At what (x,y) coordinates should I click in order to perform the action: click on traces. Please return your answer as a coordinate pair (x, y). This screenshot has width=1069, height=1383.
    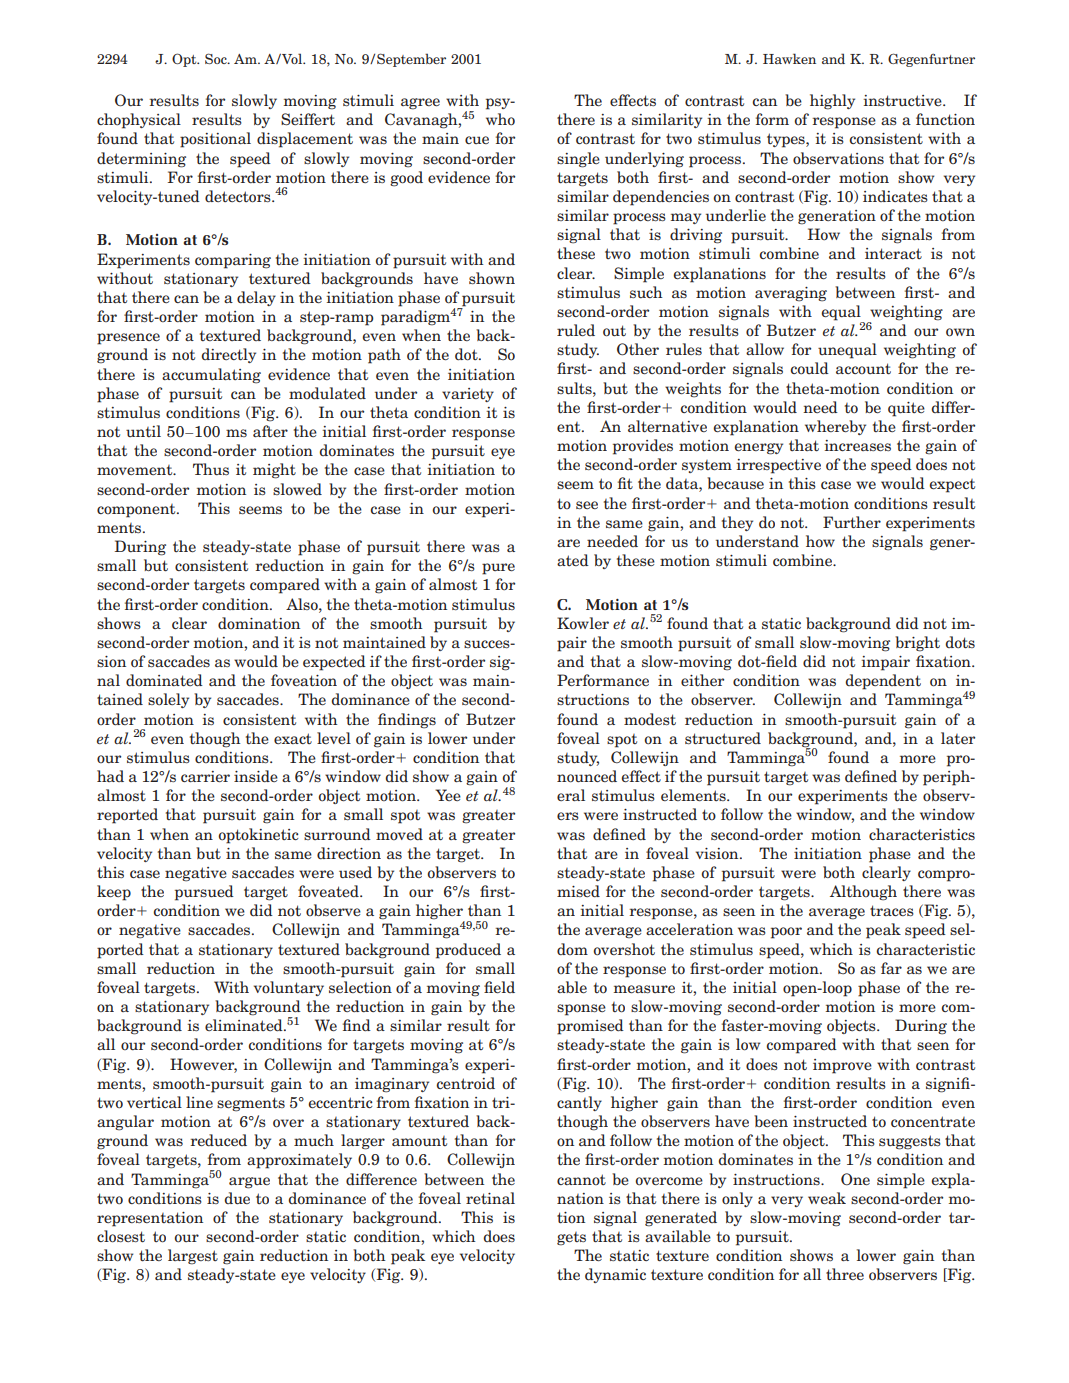
    Looking at the image, I should click on (892, 911).
